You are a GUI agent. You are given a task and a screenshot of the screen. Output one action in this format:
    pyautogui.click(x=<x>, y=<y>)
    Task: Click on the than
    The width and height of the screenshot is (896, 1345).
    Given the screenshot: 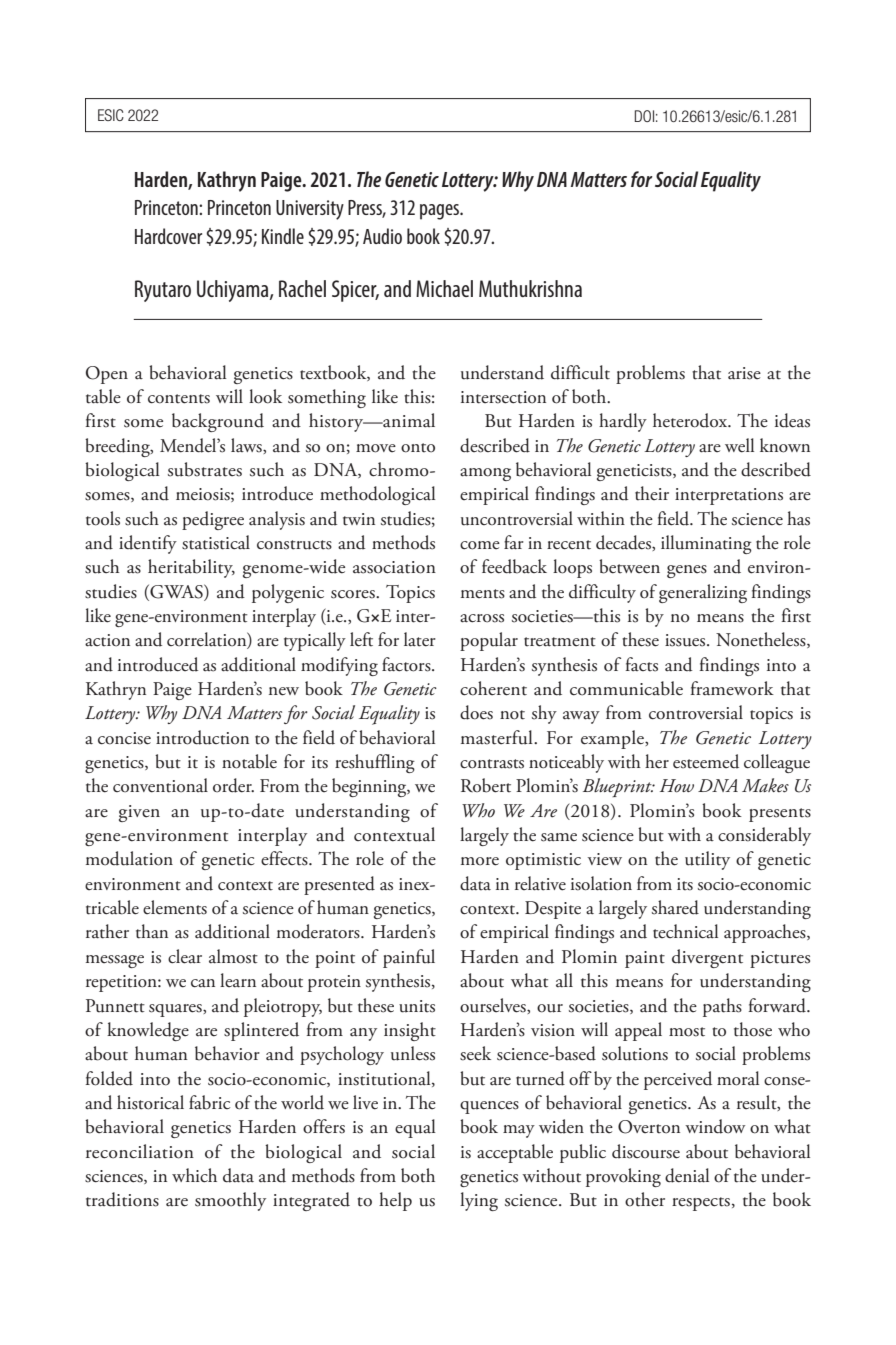 What is the action you would take?
    pyautogui.click(x=152, y=931)
